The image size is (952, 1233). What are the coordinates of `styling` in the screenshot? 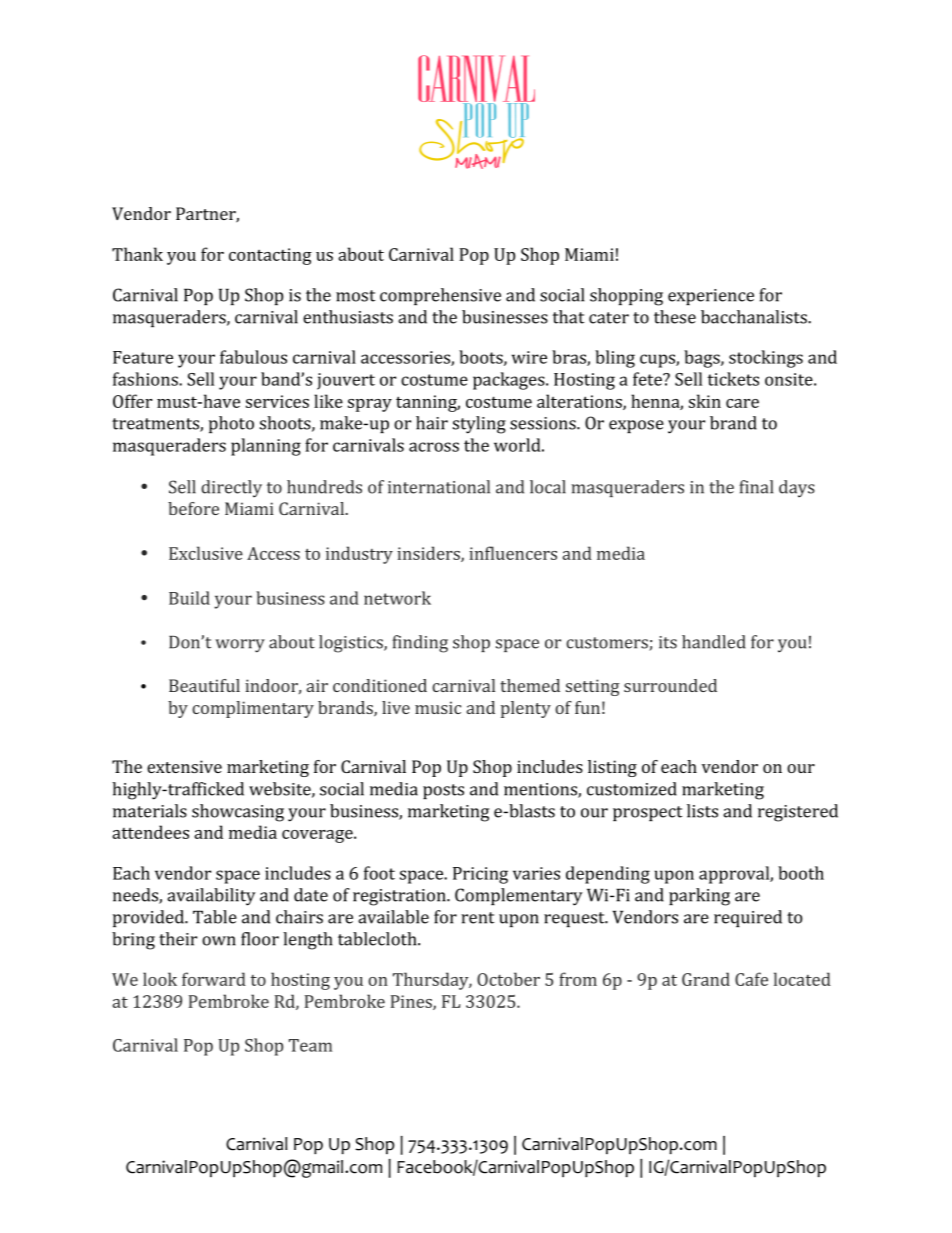 It's located at (479, 425).
